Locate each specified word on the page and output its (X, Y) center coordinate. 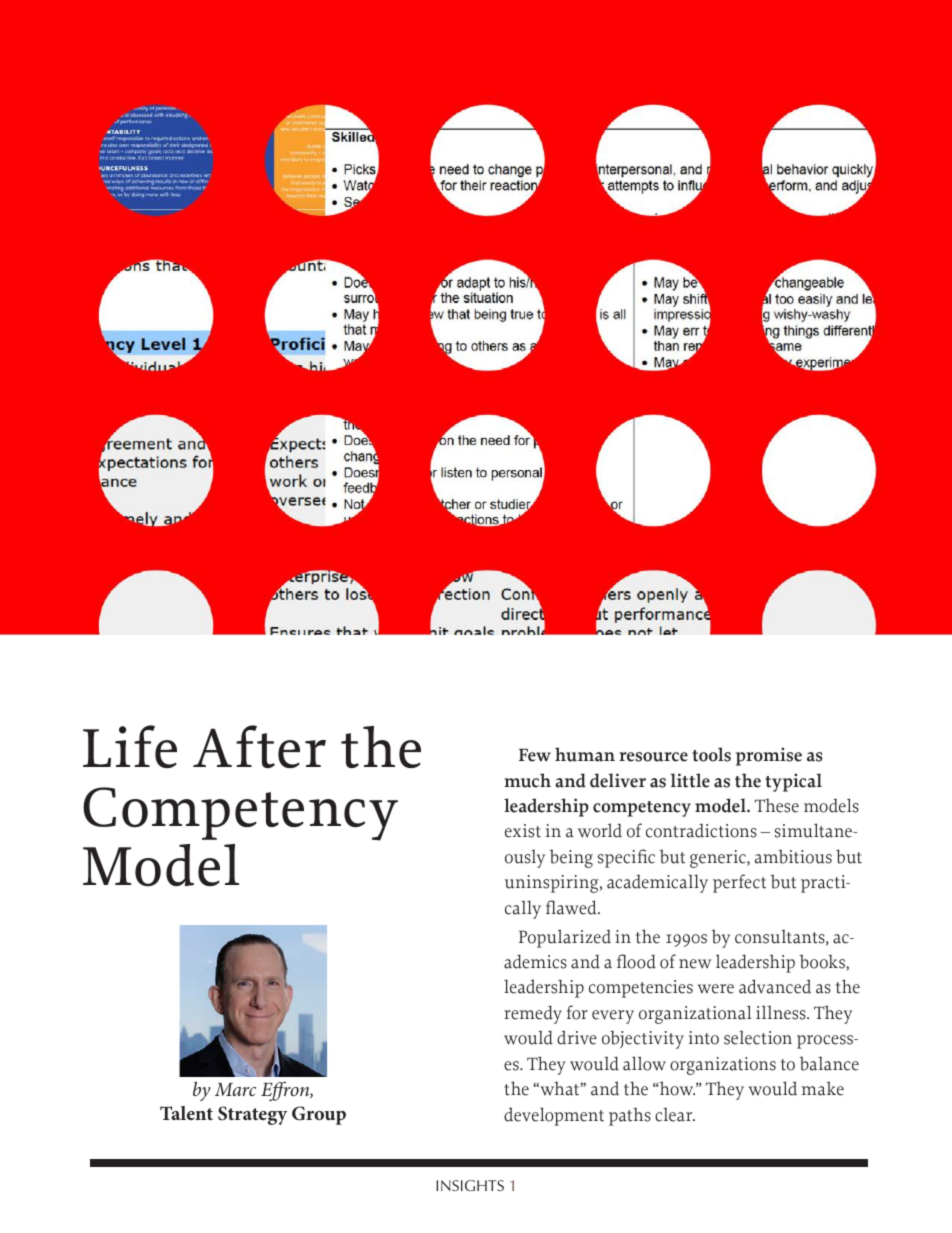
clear (675, 1115)
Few (535, 755)
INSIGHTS (470, 1185)
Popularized (565, 938)
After (259, 746)
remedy (533, 1014)
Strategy (252, 1115)
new (695, 964)
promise (769, 756)
